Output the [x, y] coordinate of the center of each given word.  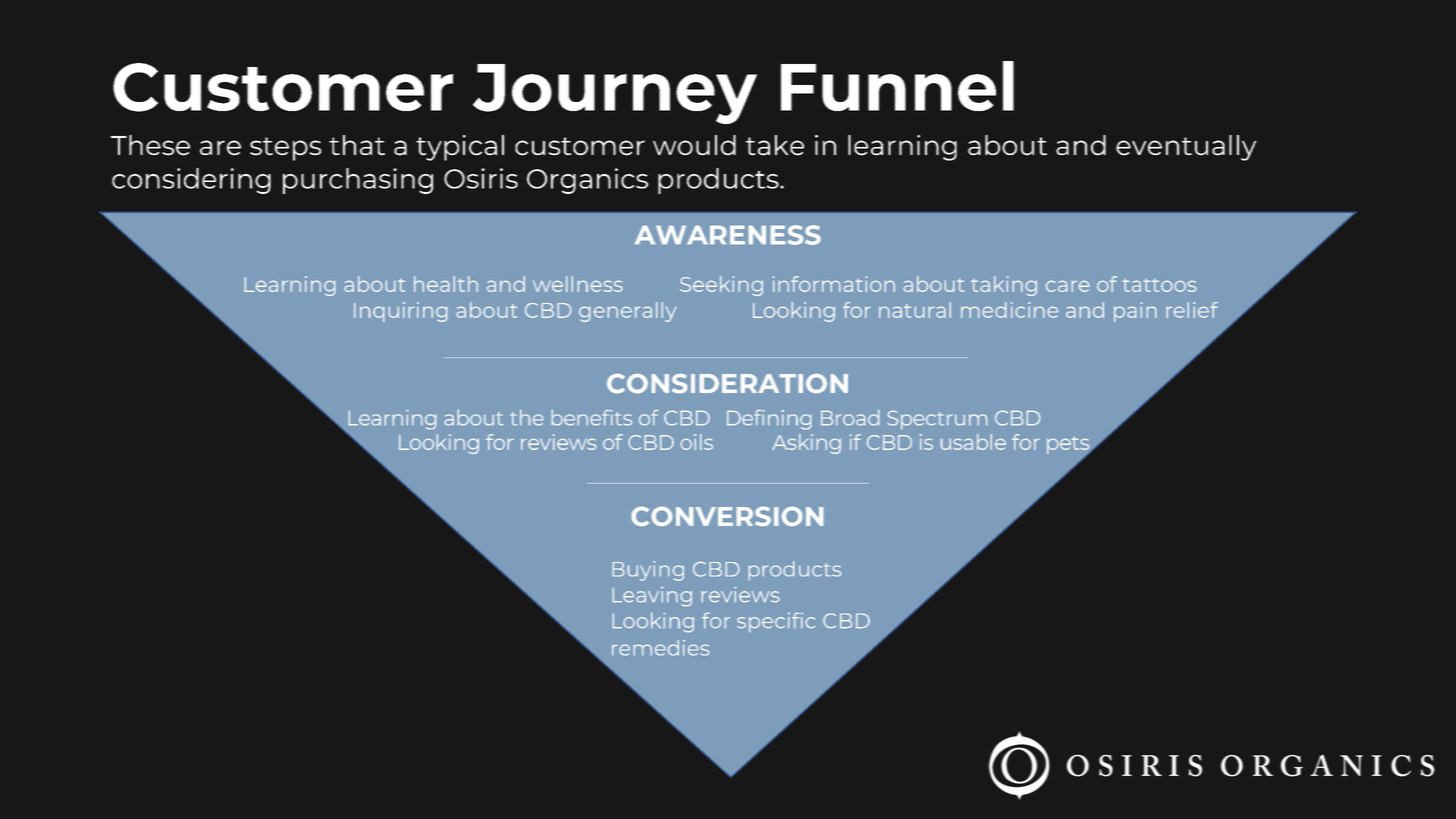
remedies [661, 648]
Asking [806, 444]
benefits [592, 417]
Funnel [897, 86]
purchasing [358, 181]
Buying [648, 571]
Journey [615, 94]
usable [973, 442]
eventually [1186, 148]
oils [696, 442]
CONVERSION [727, 516]
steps [285, 149]
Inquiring [401, 312]
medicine [1010, 310]
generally [628, 312]
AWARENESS [728, 235]
